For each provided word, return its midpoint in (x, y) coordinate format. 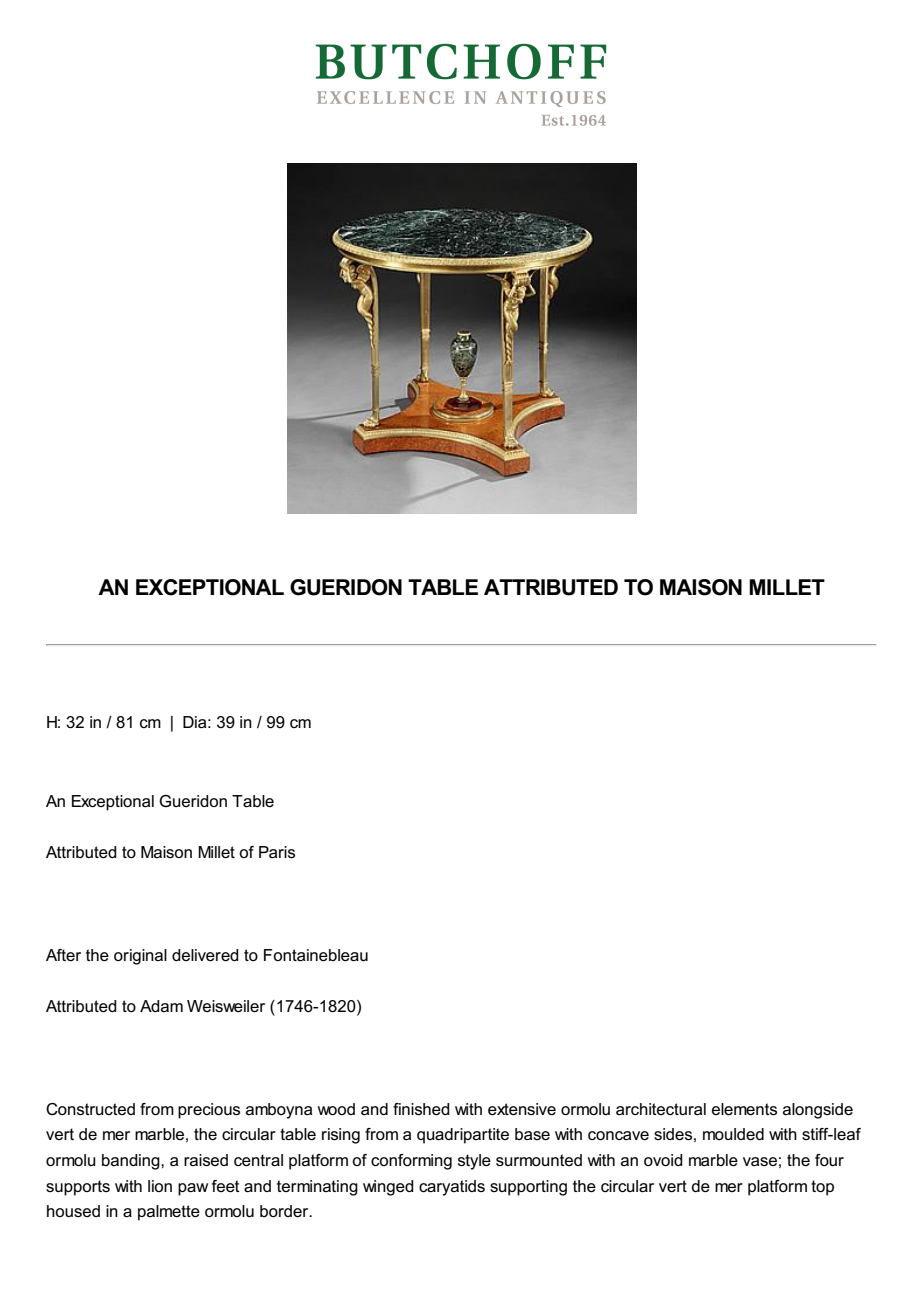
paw (193, 1189)
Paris (277, 852)
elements (744, 1109)
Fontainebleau (316, 955)
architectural (661, 1109)
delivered (205, 955)
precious (209, 1111)
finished (421, 1109)
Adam (161, 1006)
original (140, 957)
